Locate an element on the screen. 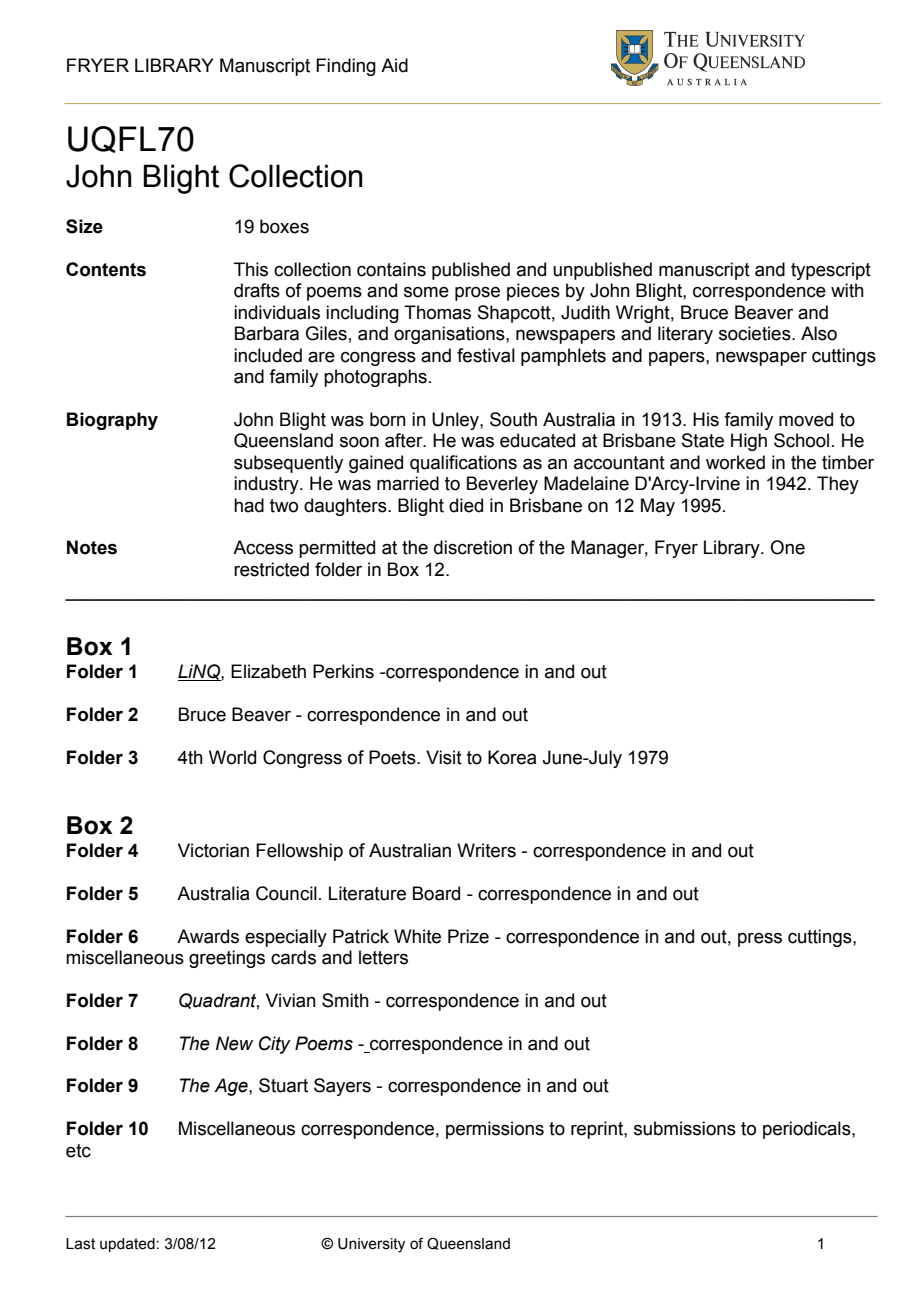 The image size is (924, 1308). typescript is located at coordinates (831, 271).
